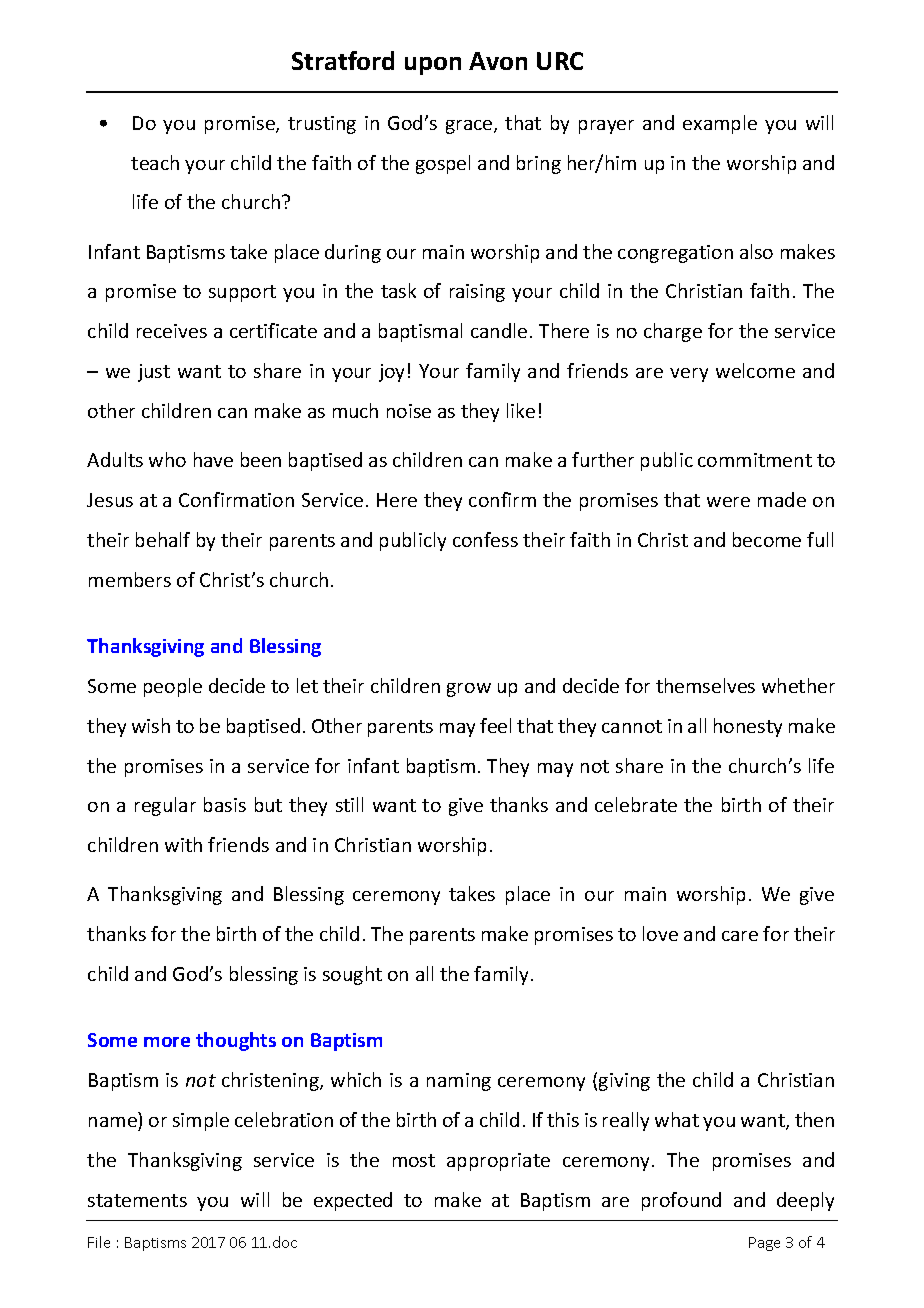  What do you see at coordinates (183, 844) in the image?
I see `with` at bounding box center [183, 844].
